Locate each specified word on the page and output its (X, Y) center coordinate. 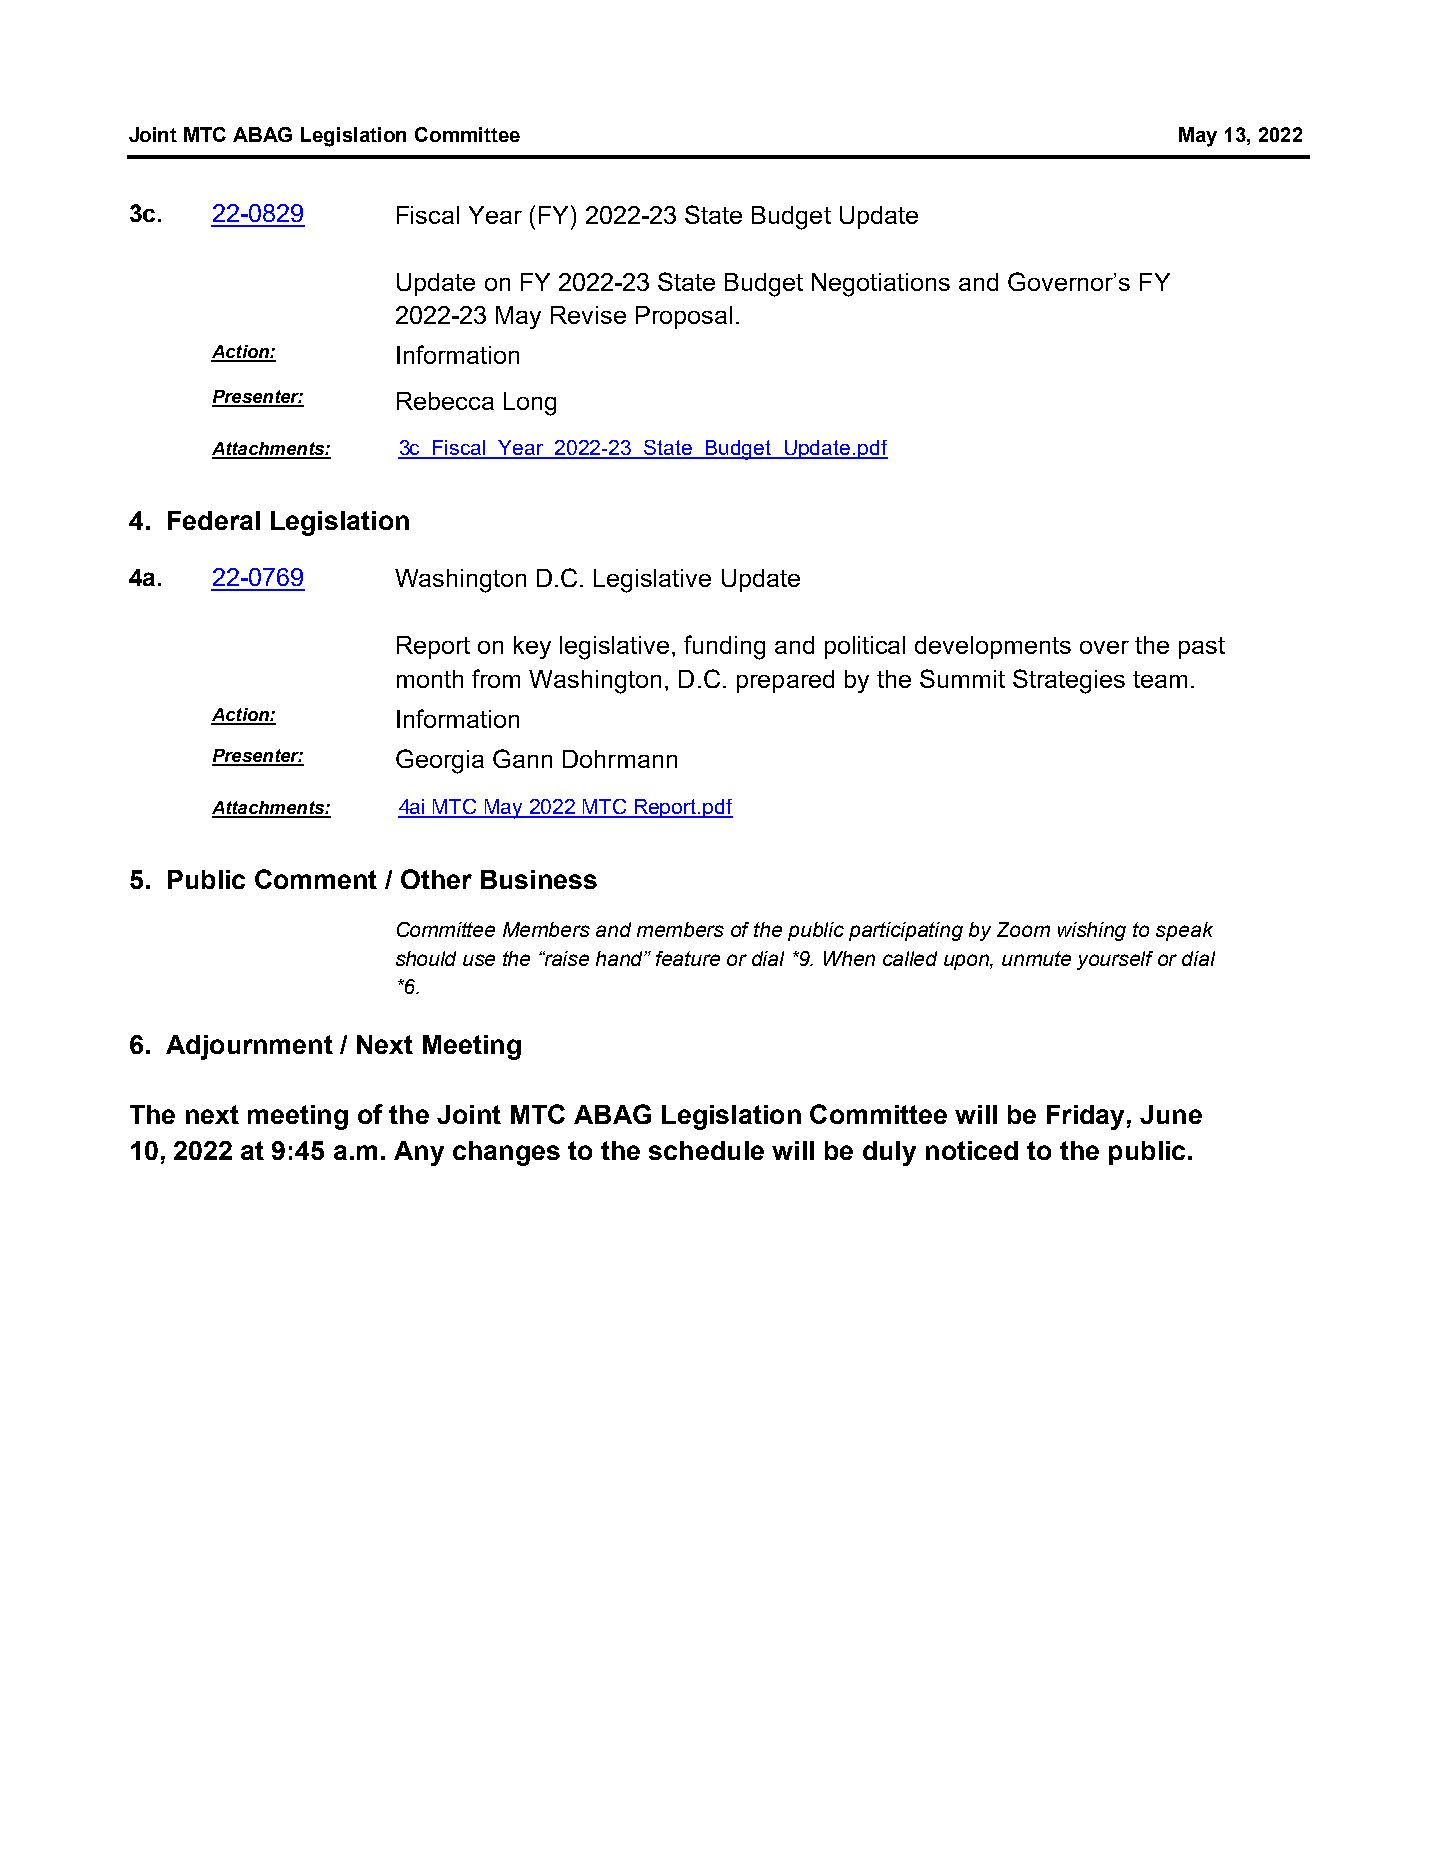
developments (993, 647)
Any (419, 1153)
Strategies (1069, 681)
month (430, 679)
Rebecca (445, 401)
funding (724, 647)
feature (688, 958)
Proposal (684, 317)
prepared (785, 681)
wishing (1092, 931)
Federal (214, 520)
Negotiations (881, 285)
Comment (316, 879)
